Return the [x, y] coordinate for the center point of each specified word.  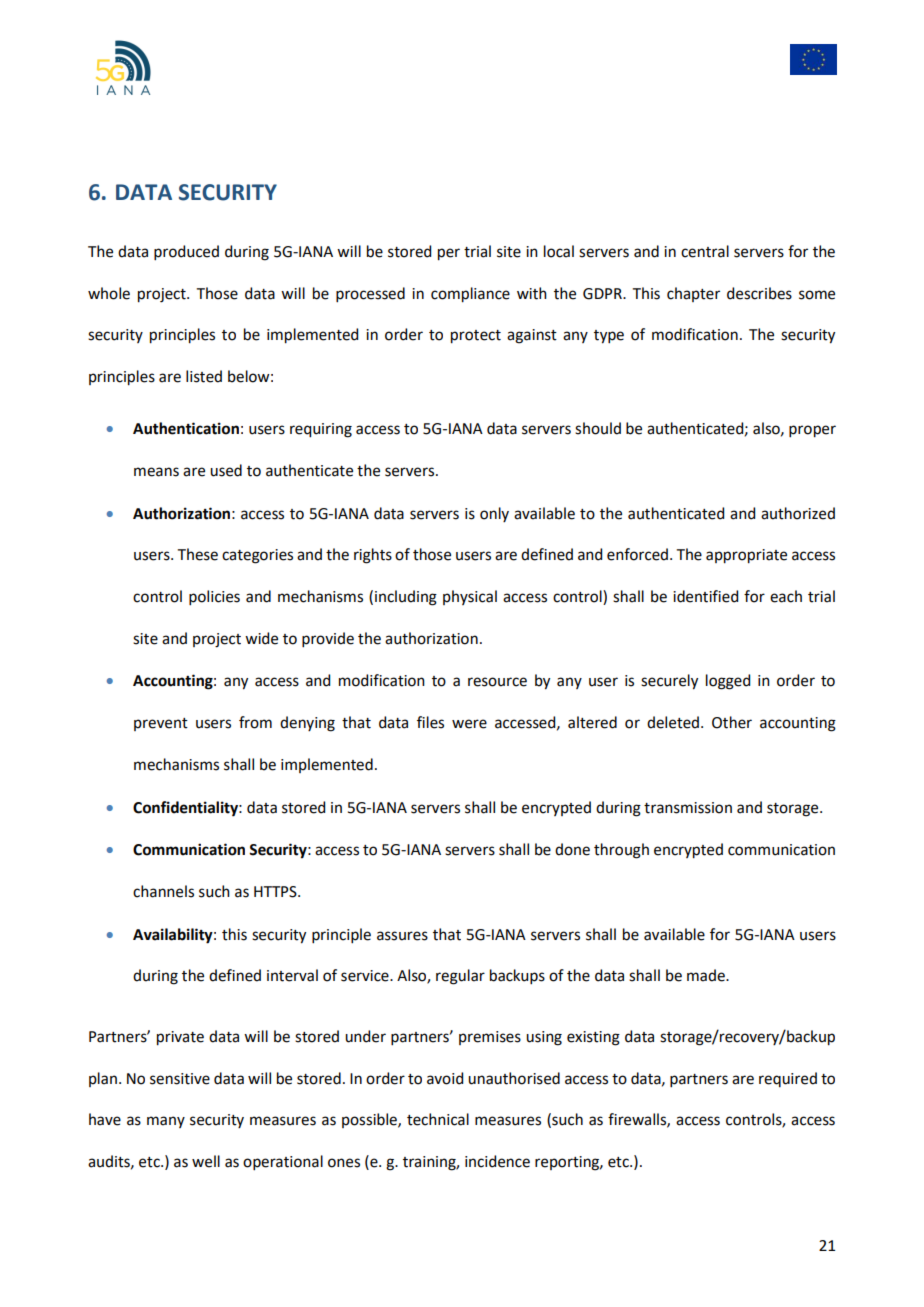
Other [732, 722]
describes [759, 293]
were [469, 724]
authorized [798, 513]
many [166, 1122]
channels [163, 891]
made [707, 975]
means [156, 472]
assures [402, 936]
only [494, 514]
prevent [161, 724]
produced [186, 252]
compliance [470, 295]
